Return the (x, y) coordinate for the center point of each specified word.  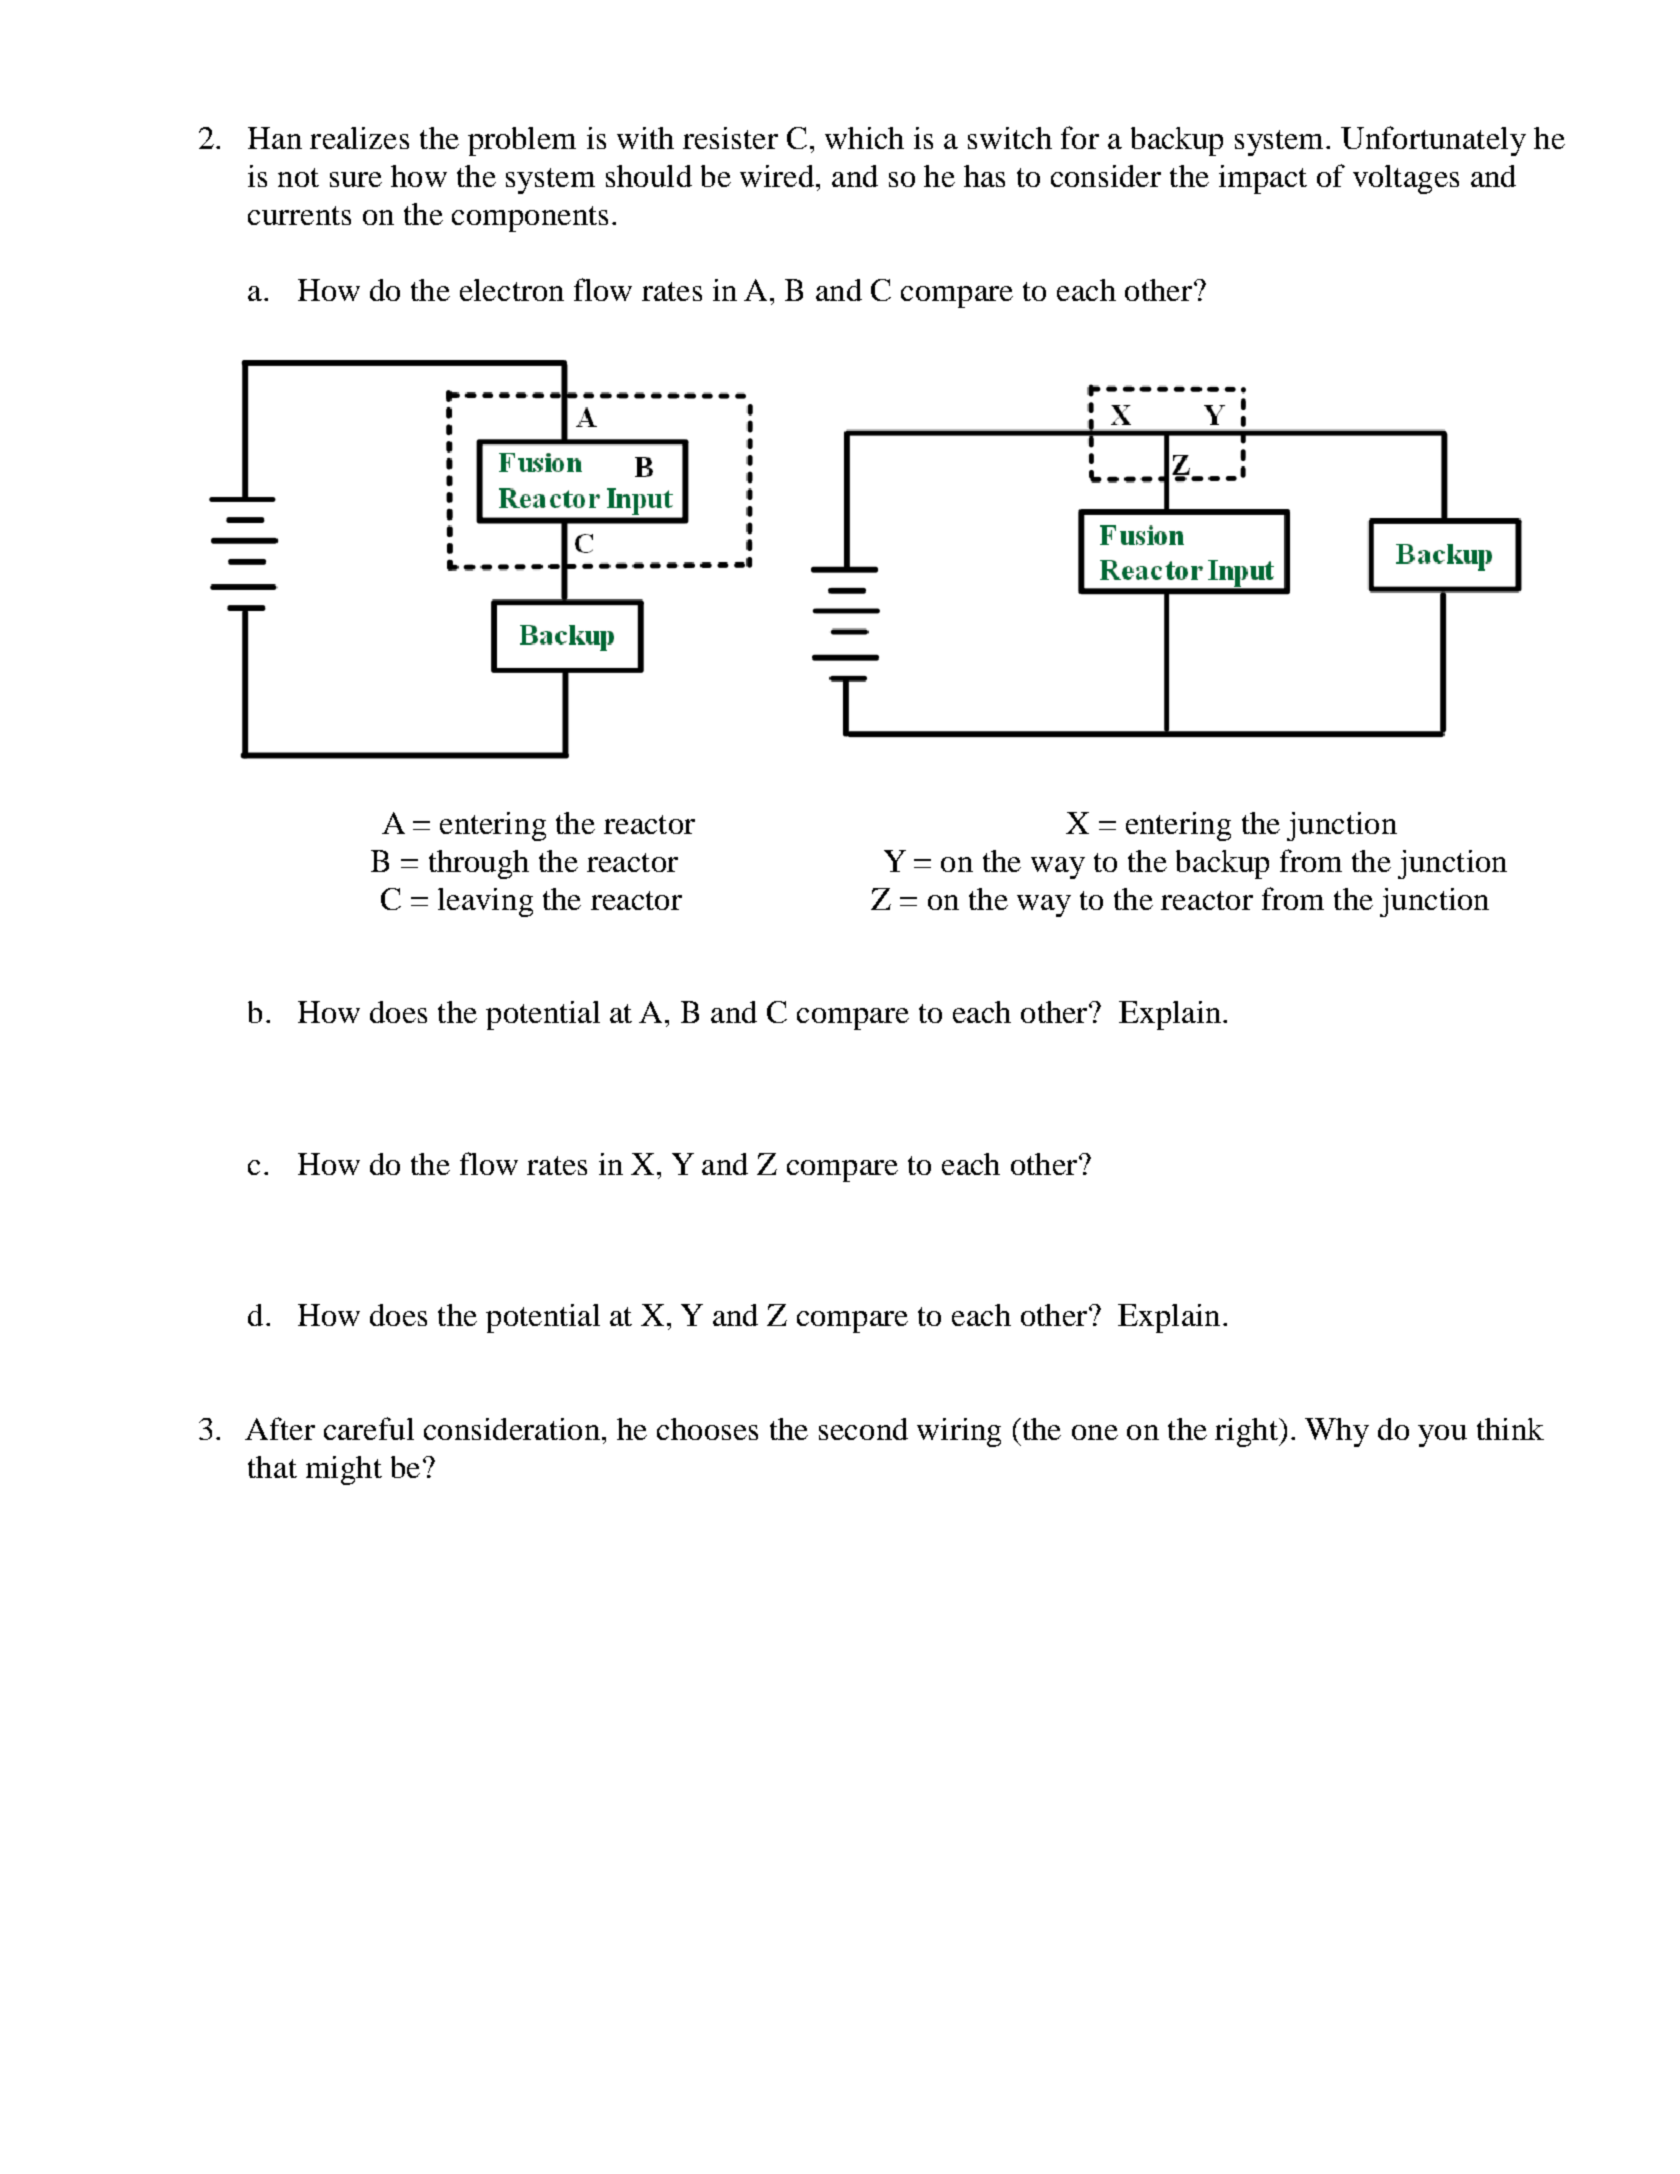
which (864, 138)
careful (369, 1428)
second (863, 1429)
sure (356, 179)
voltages (1406, 179)
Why (1337, 1432)
